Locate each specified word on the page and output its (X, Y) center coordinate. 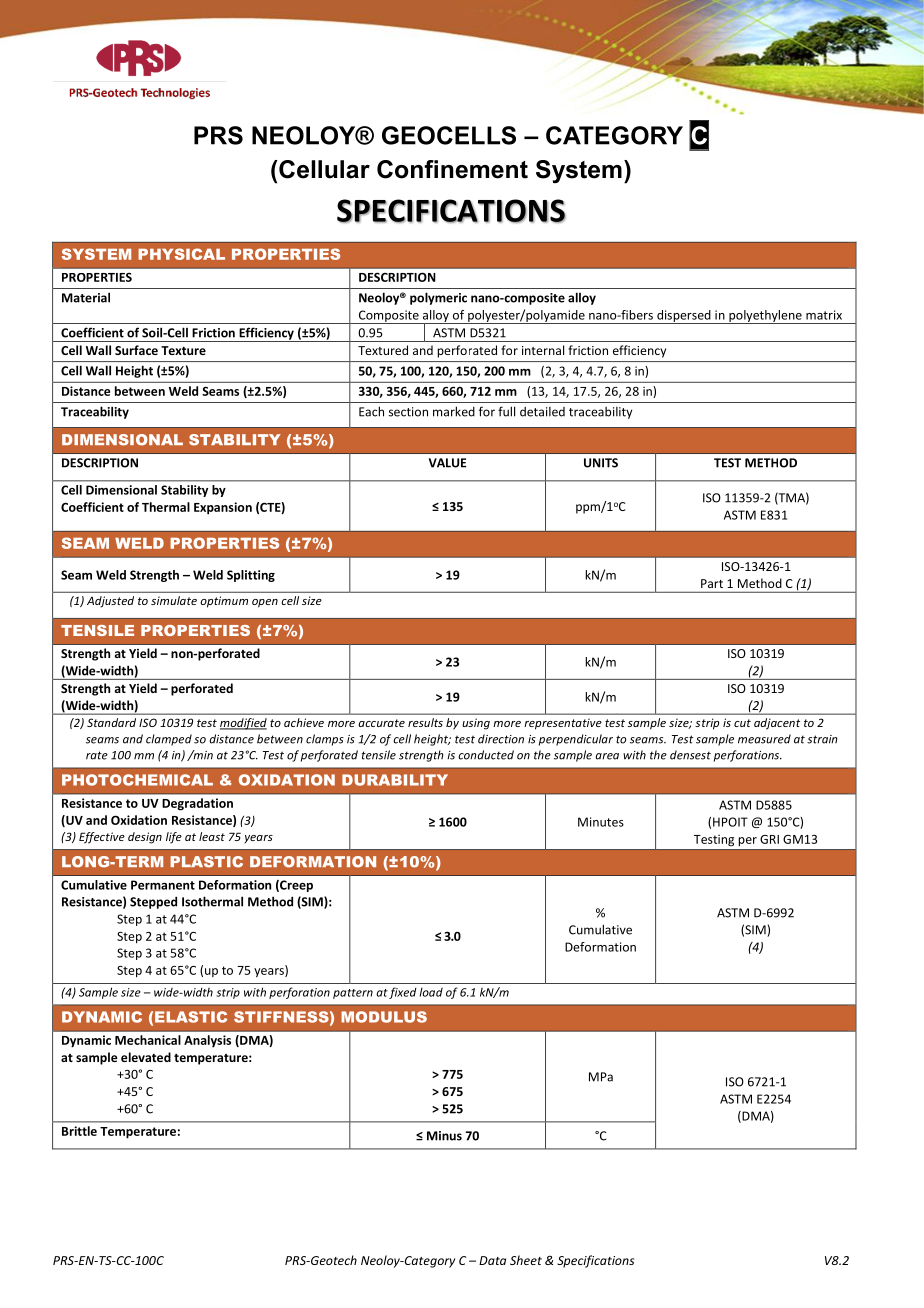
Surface (136, 350)
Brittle (79, 1131)
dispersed (684, 317)
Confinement (452, 169)
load (431, 992)
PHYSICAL (181, 254)
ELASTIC (191, 1017)
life (174, 838)
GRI (769, 839)
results (425, 722)
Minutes (601, 822)
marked (454, 411)
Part (712, 583)
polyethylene (765, 317)
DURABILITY (395, 780)
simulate (174, 600)
